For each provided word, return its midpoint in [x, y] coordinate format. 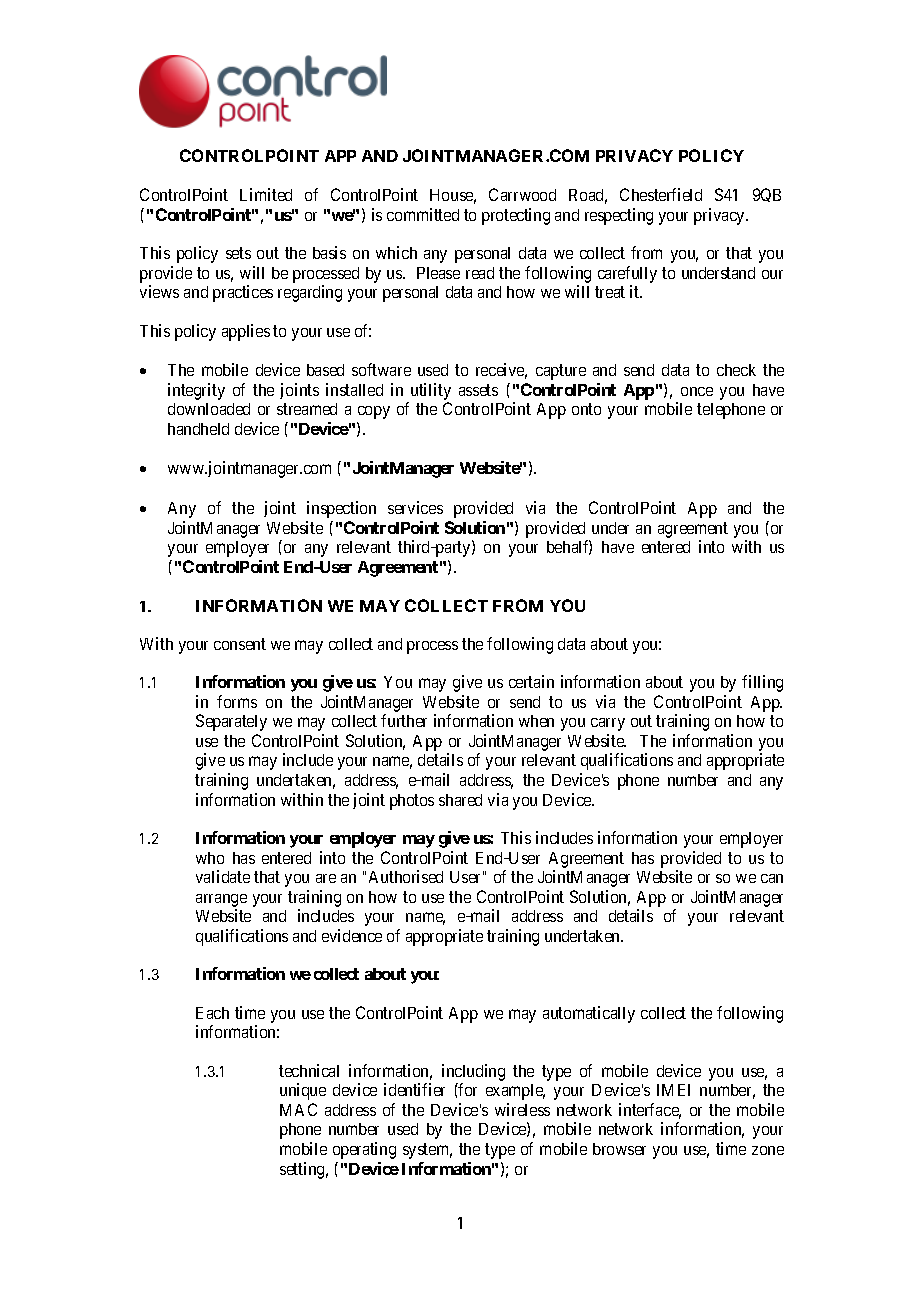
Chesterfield [661, 194]
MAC [298, 1109]
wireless [522, 1109]
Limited [266, 194]
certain [531, 681]
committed [423, 214]
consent [240, 644]
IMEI [673, 1090]
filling [762, 683]
